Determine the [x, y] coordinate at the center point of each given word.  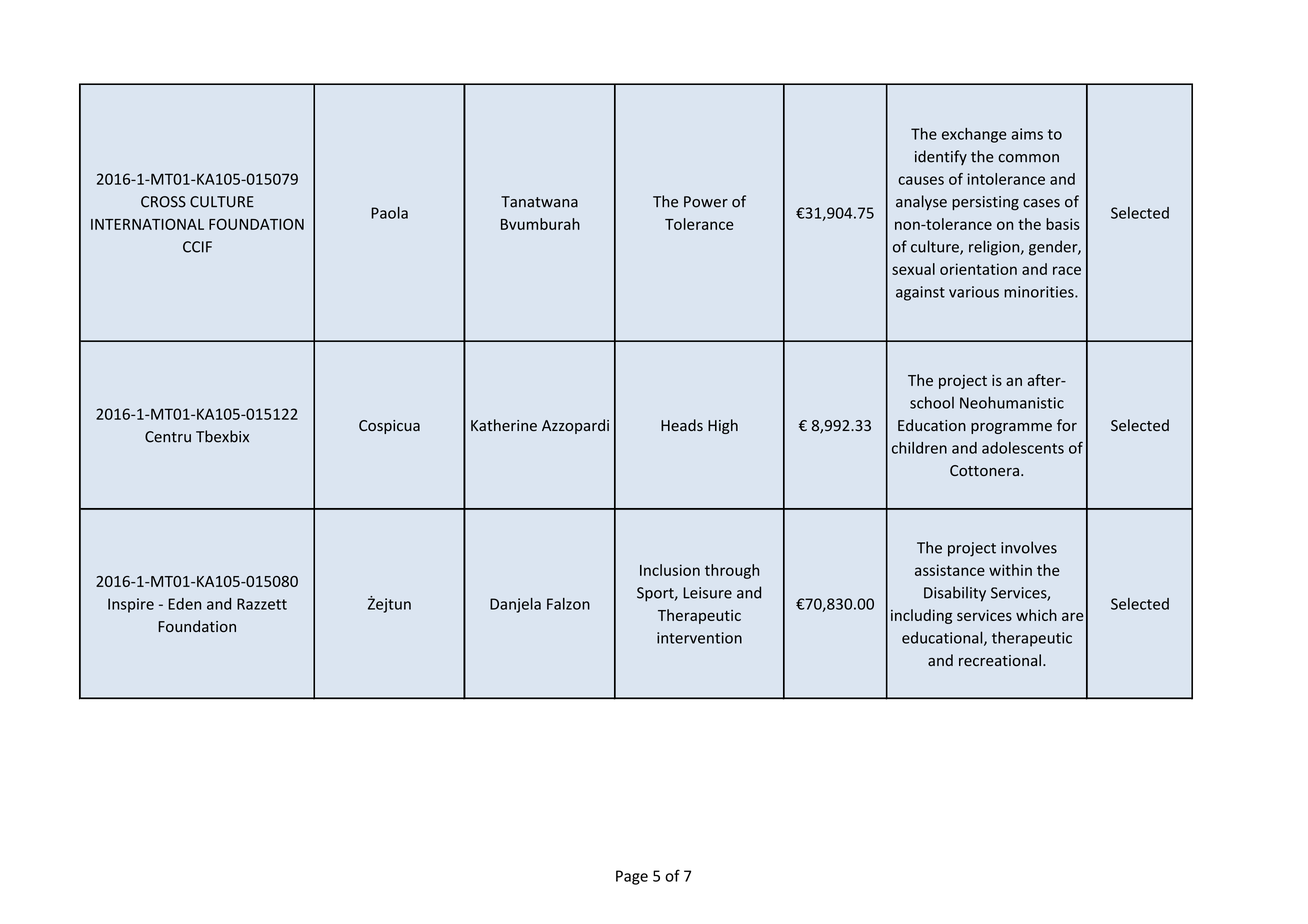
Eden [184, 604]
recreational [1000, 660]
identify [941, 157]
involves [1029, 547]
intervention [699, 638]
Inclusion [670, 570]
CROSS [163, 202]
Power [706, 202]
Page [632, 877]
